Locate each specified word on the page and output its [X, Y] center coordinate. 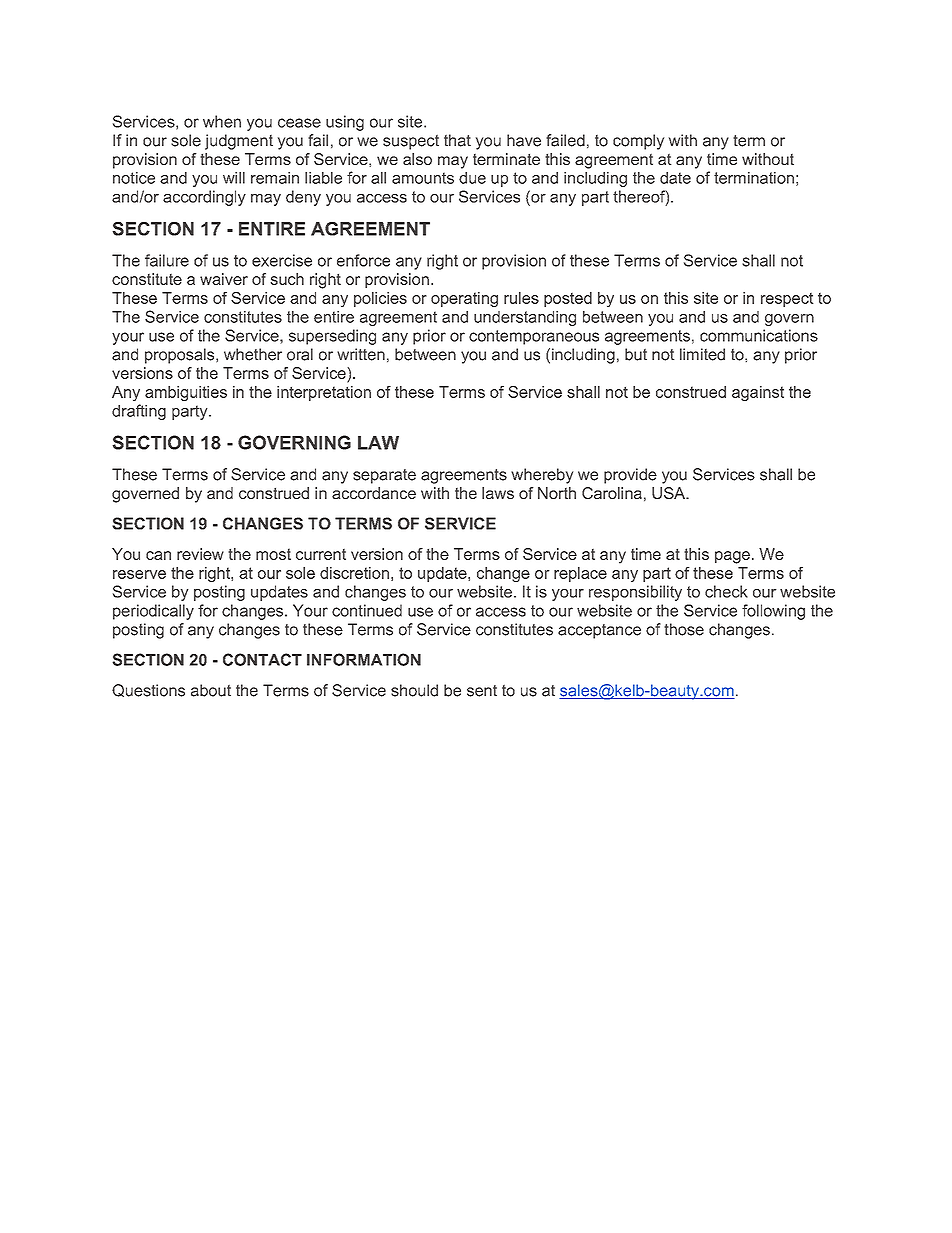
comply [638, 142]
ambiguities [186, 393]
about [211, 690]
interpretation [324, 393]
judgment [239, 142]
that [457, 140]
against [758, 393]
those [684, 629]
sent [482, 691]
